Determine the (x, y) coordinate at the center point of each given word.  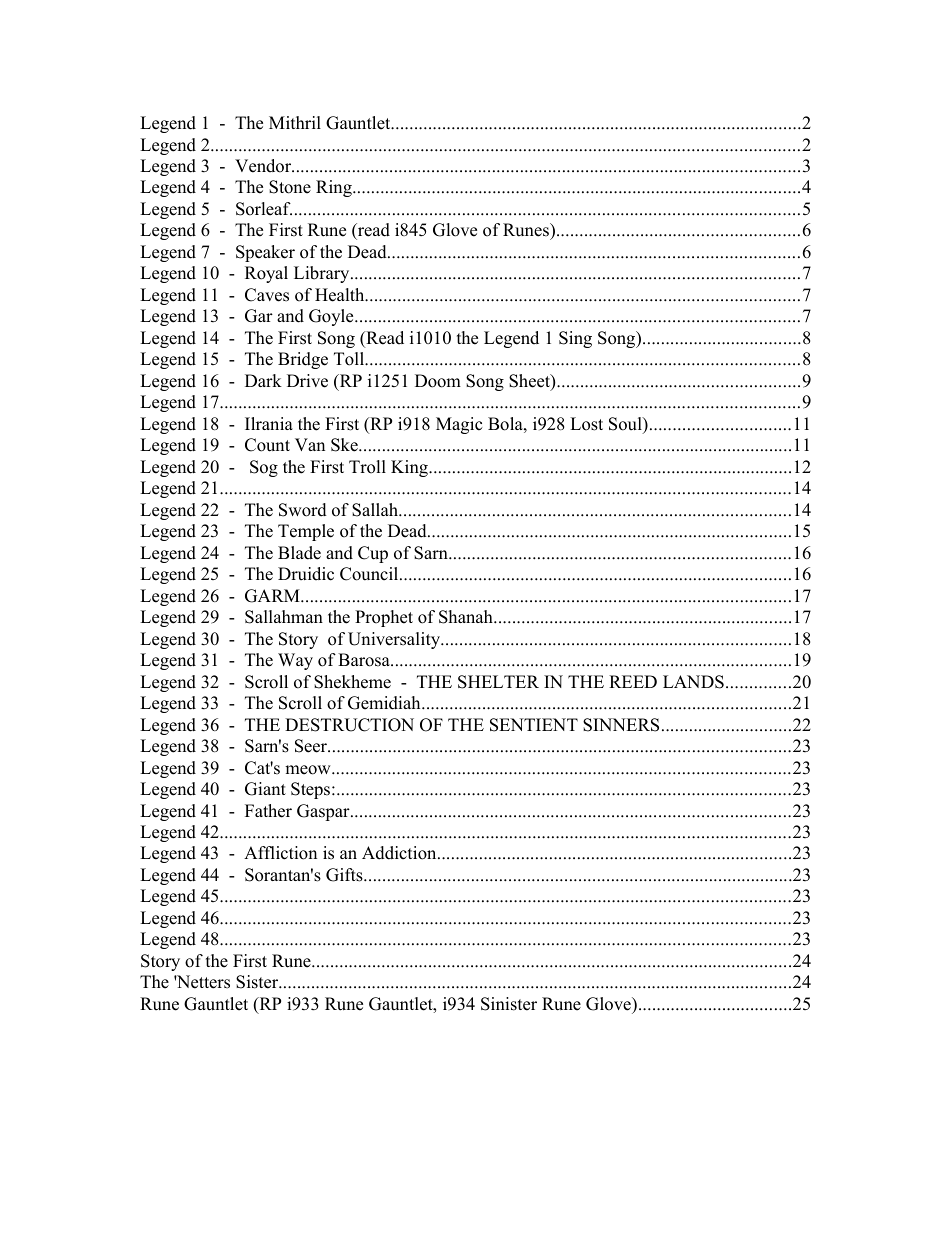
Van (310, 444)
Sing (575, 339)
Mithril (295, 122)
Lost (586, 424)
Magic (459, 425)
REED (633, 681)
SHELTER (498, 682)
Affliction (280, 853)
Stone (290, 187)
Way (295, 661)
